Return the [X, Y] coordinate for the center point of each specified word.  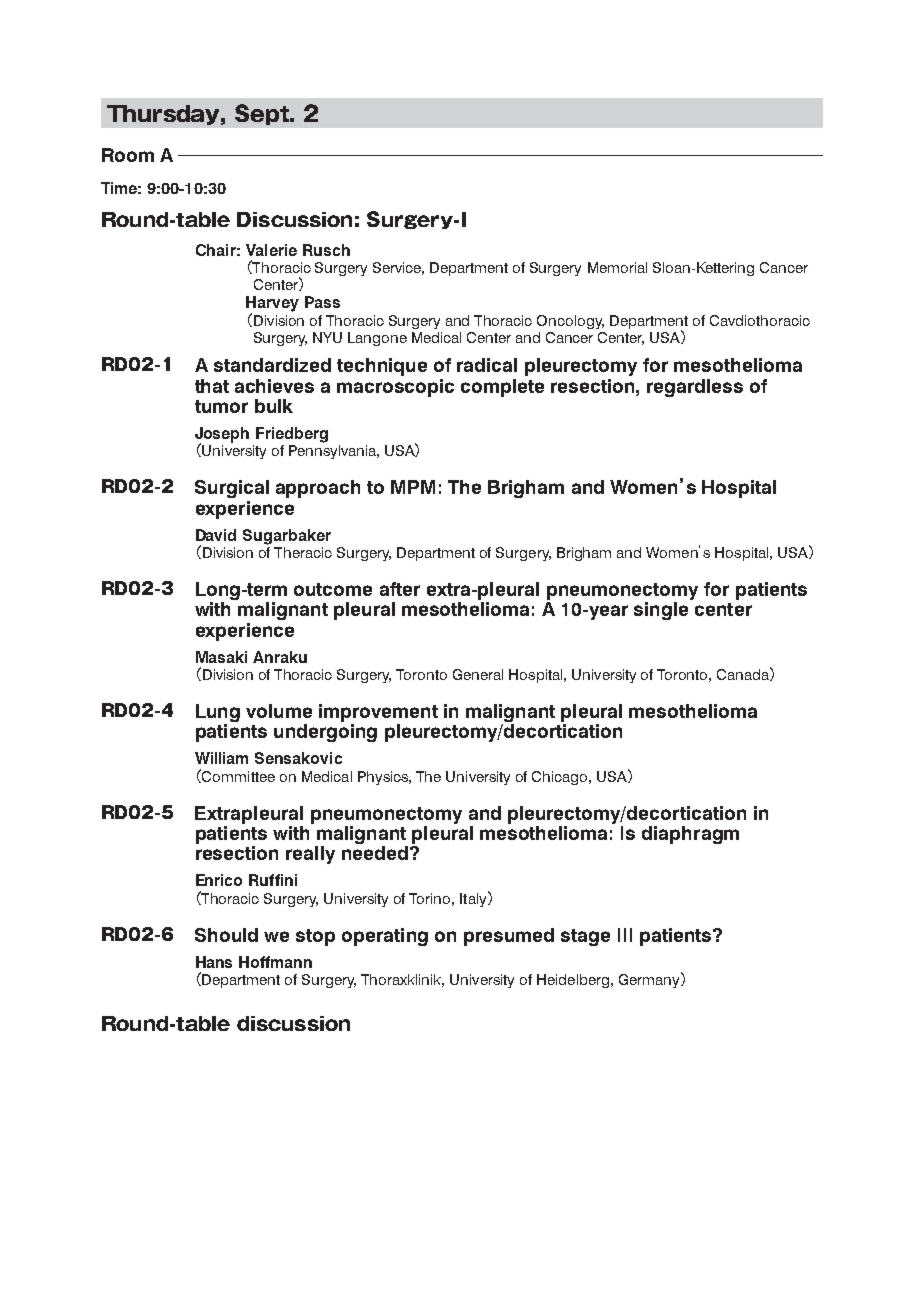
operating [385, 937]
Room [128, 155]
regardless [695, 388]
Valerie [271, 250]
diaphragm [690, 835]
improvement [378, 713]
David [216, 535]
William [221, 758]
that [212, 386]
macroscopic [395, 388]
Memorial [617, 267]
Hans [214, 962]
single [661, 611]
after [400, 589]
